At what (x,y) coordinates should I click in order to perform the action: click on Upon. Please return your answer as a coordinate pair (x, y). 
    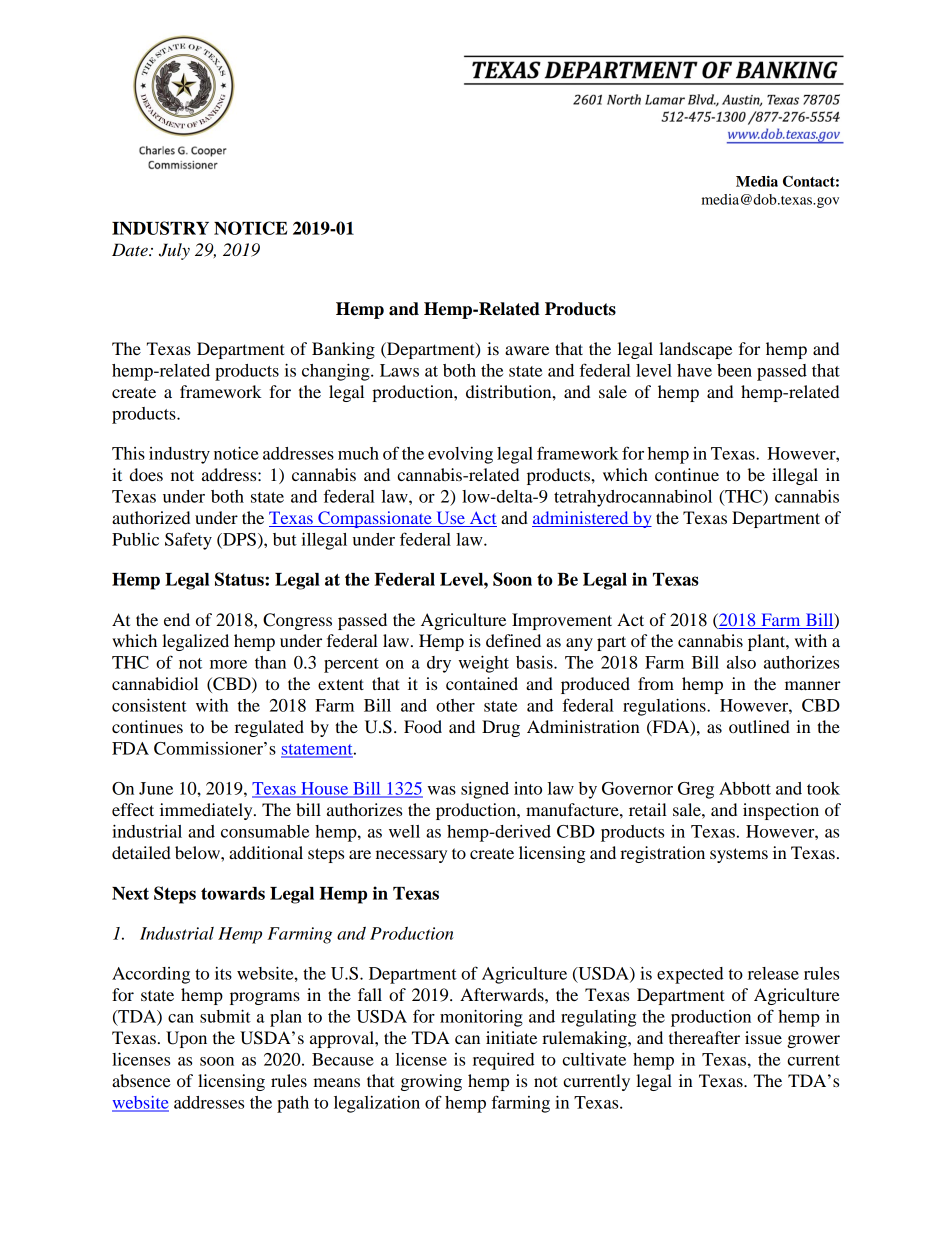
    Looking at the image, I should click on (186, 1039).
